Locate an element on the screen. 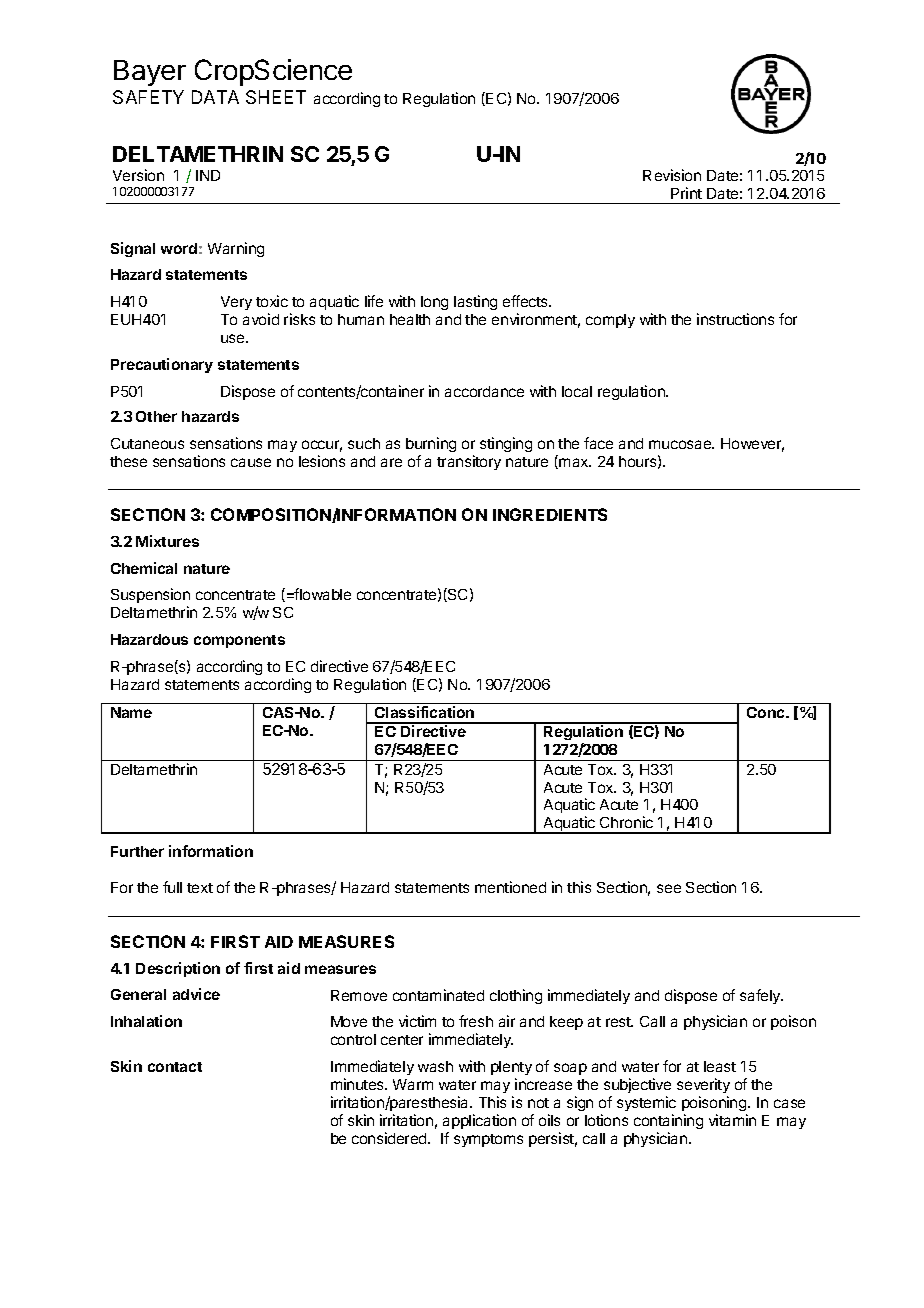 Image resolution: width=924 pixels, height=1308 pixels. vitamin is located at coordinates (732, 1120).
